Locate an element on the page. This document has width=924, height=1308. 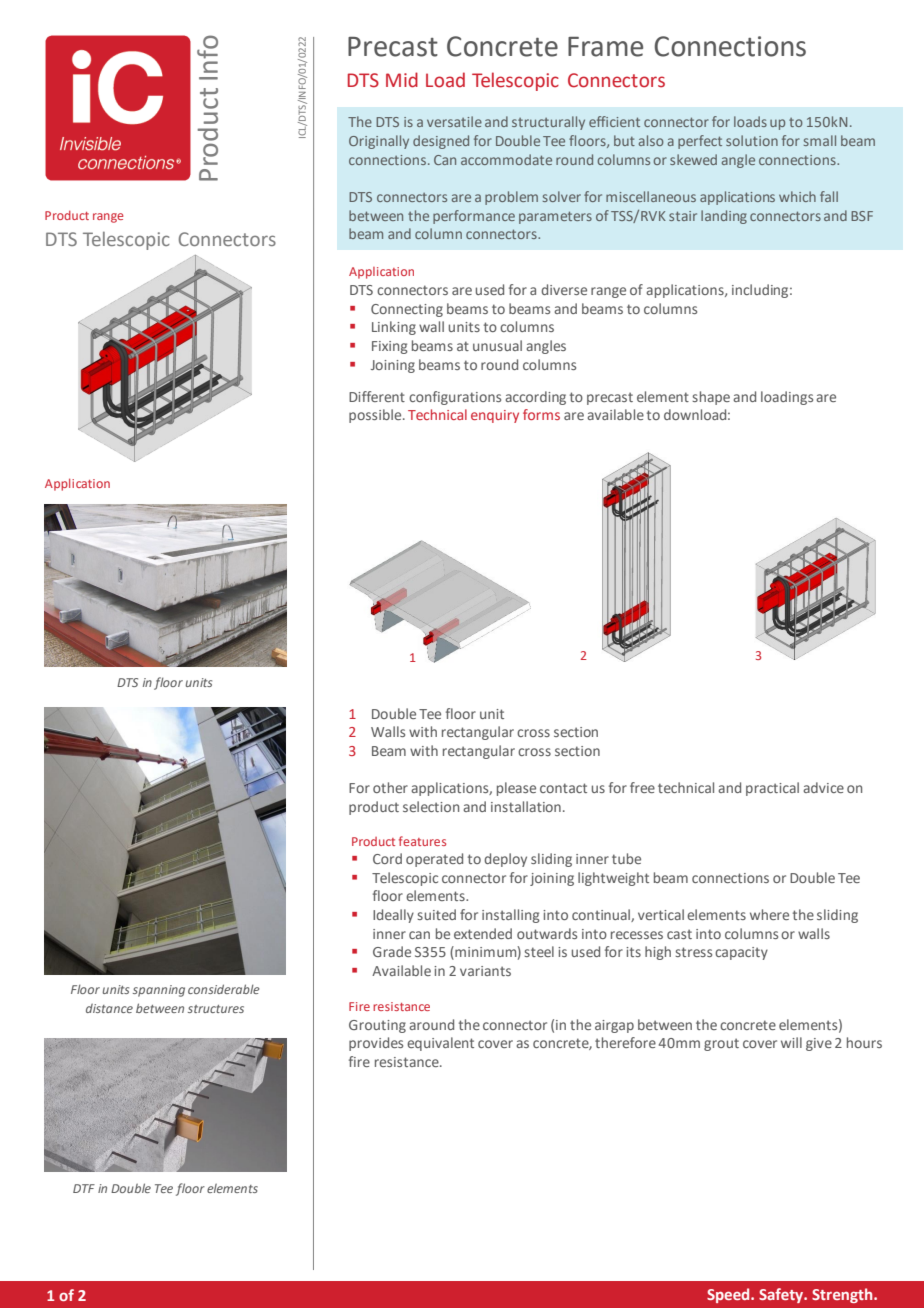
Speed is located at coordinates (729, 1295).
